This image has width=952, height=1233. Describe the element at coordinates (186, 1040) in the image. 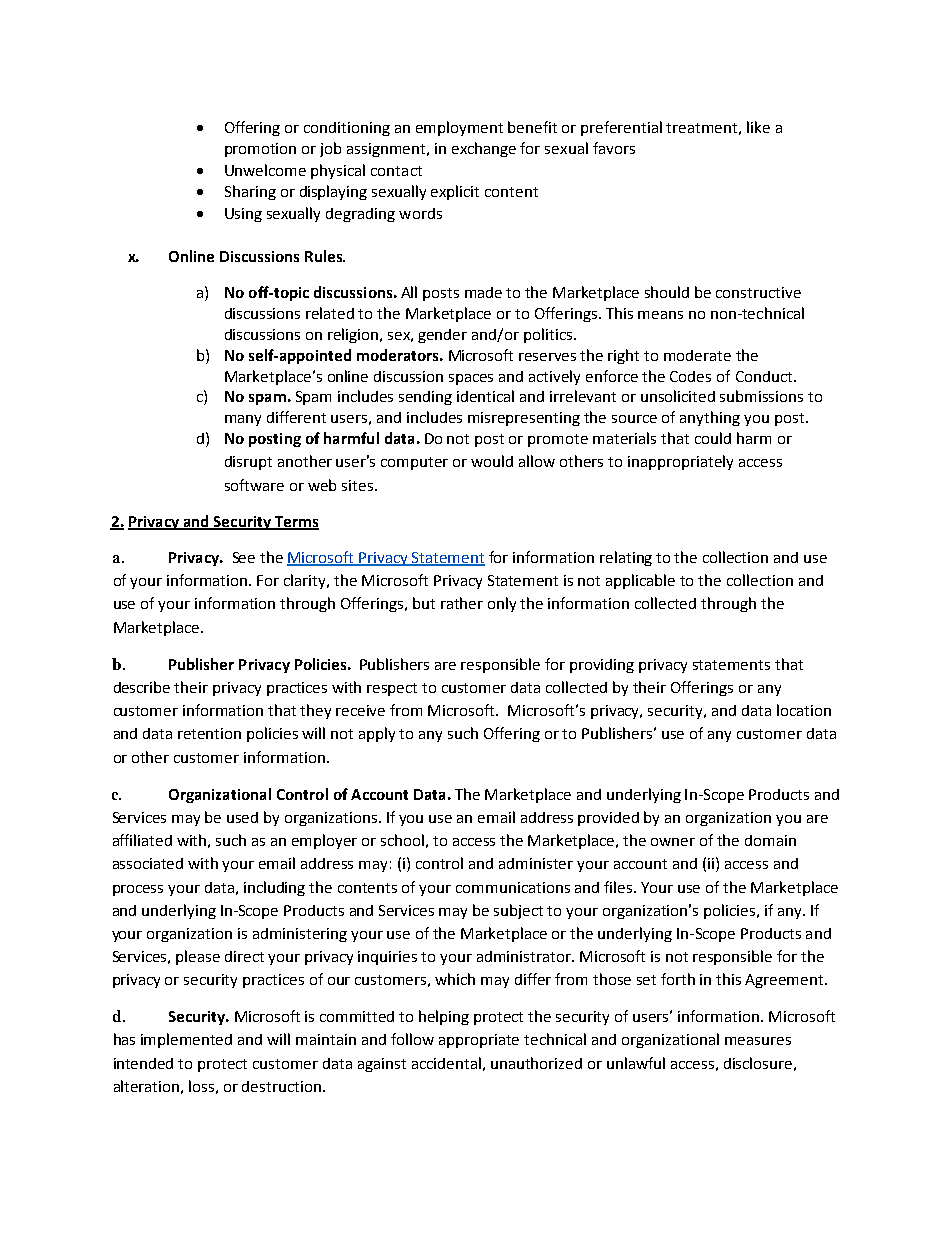

I see `implemented` at that location.
